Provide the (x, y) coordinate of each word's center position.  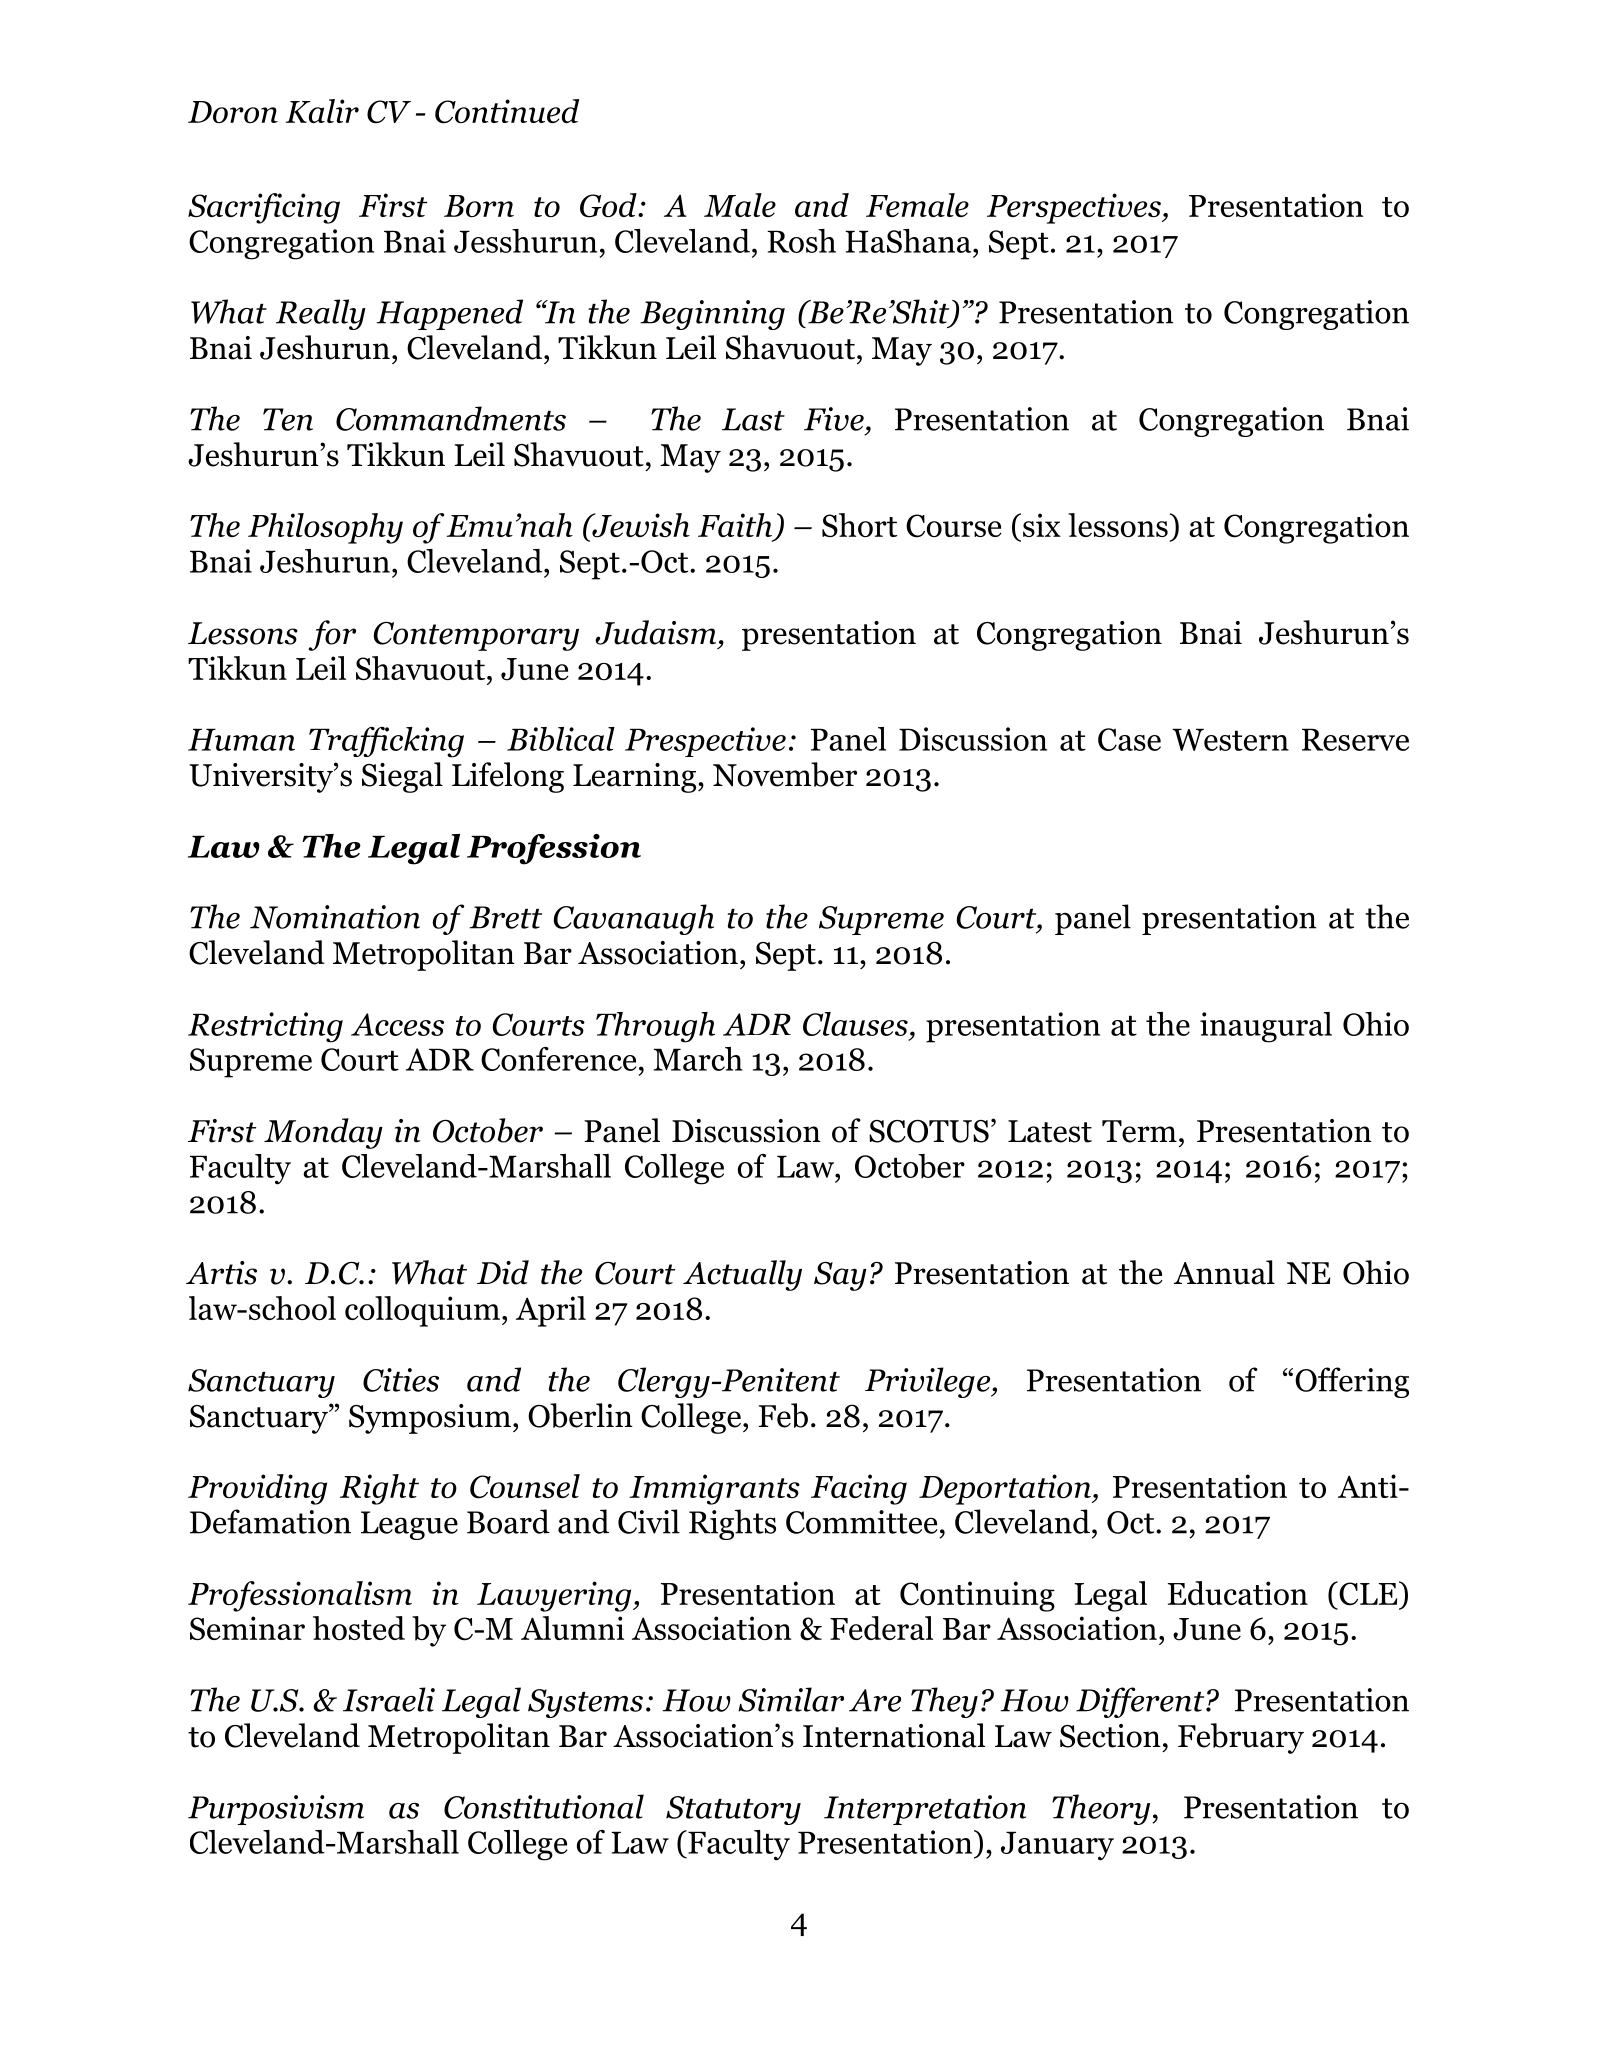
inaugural (1266, 1027)
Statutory (733, 1810)
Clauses (855, 1024)
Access (397, 1024)
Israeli (389, 1699)
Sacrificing (264, 208)
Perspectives (1075, 208)
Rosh (801, 241)
